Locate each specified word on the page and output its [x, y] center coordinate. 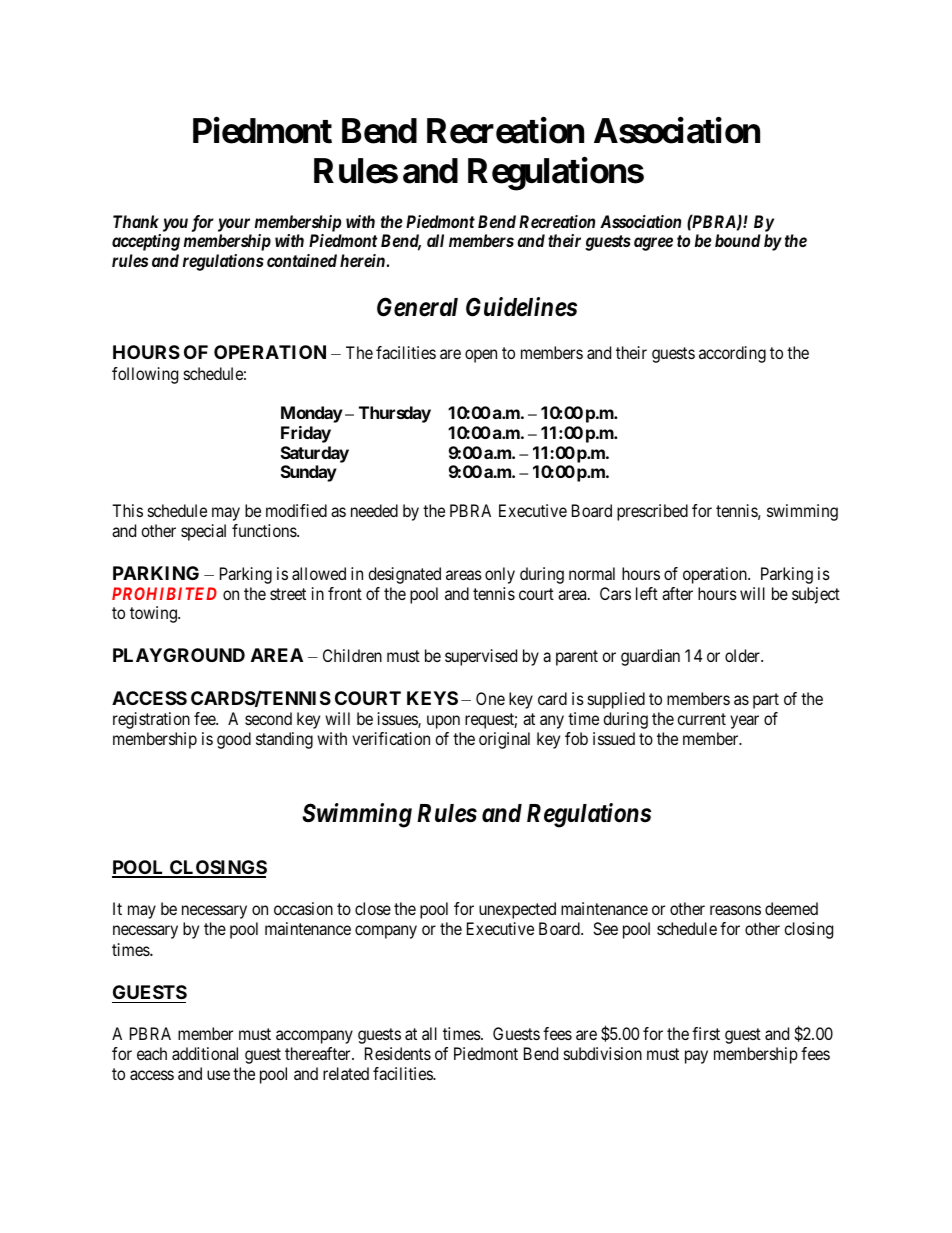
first [706, 1033]
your [234, 225]
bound [738, 240]
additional [205, 1053]
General [417, 307]
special [203, 532]
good [234, 740]
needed [374, 510]
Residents [398, 1053]
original [504, 740]
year [744, 722]
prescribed [652, 512]
